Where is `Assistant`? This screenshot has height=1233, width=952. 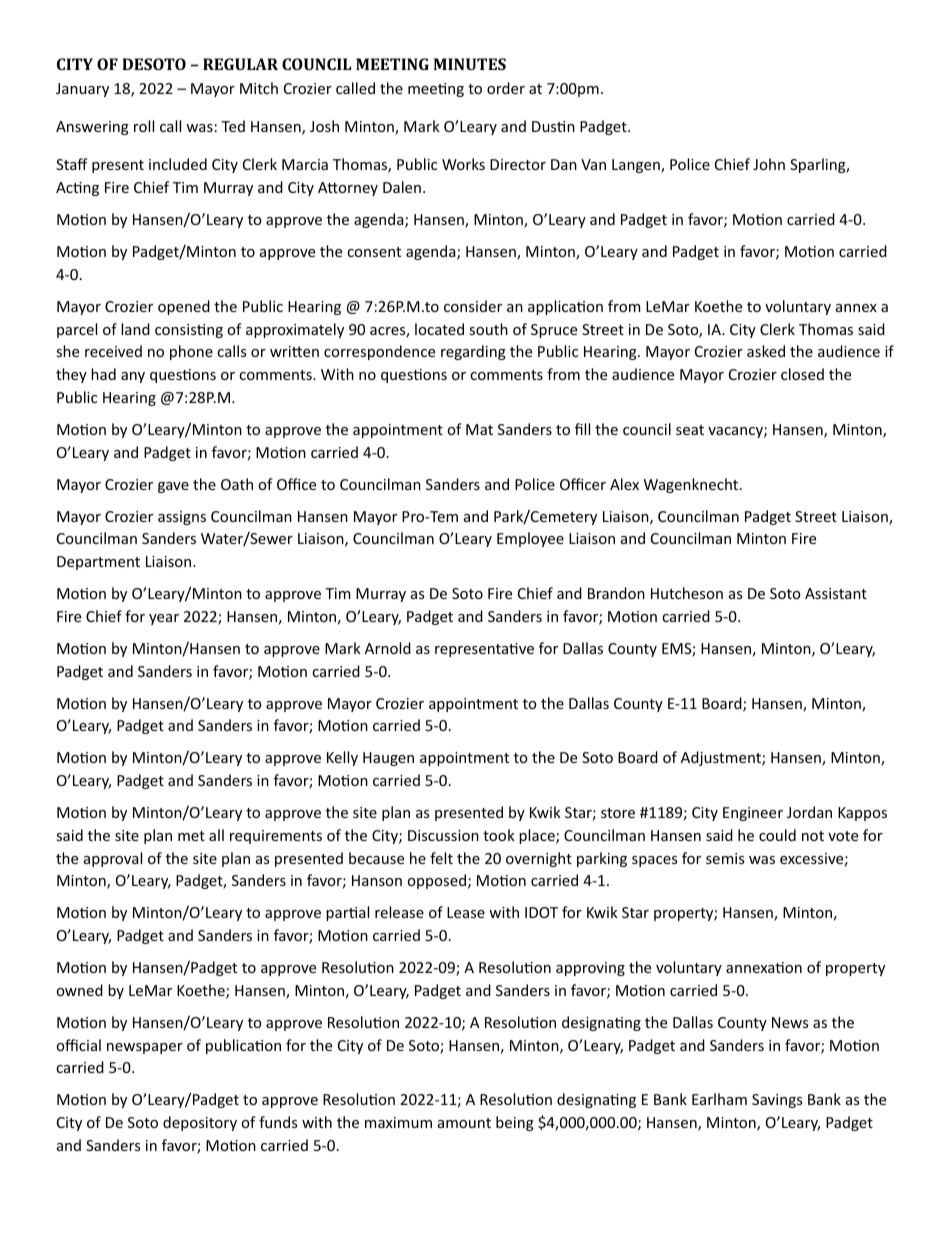 Assistant is located at coordinates (836, 593).
